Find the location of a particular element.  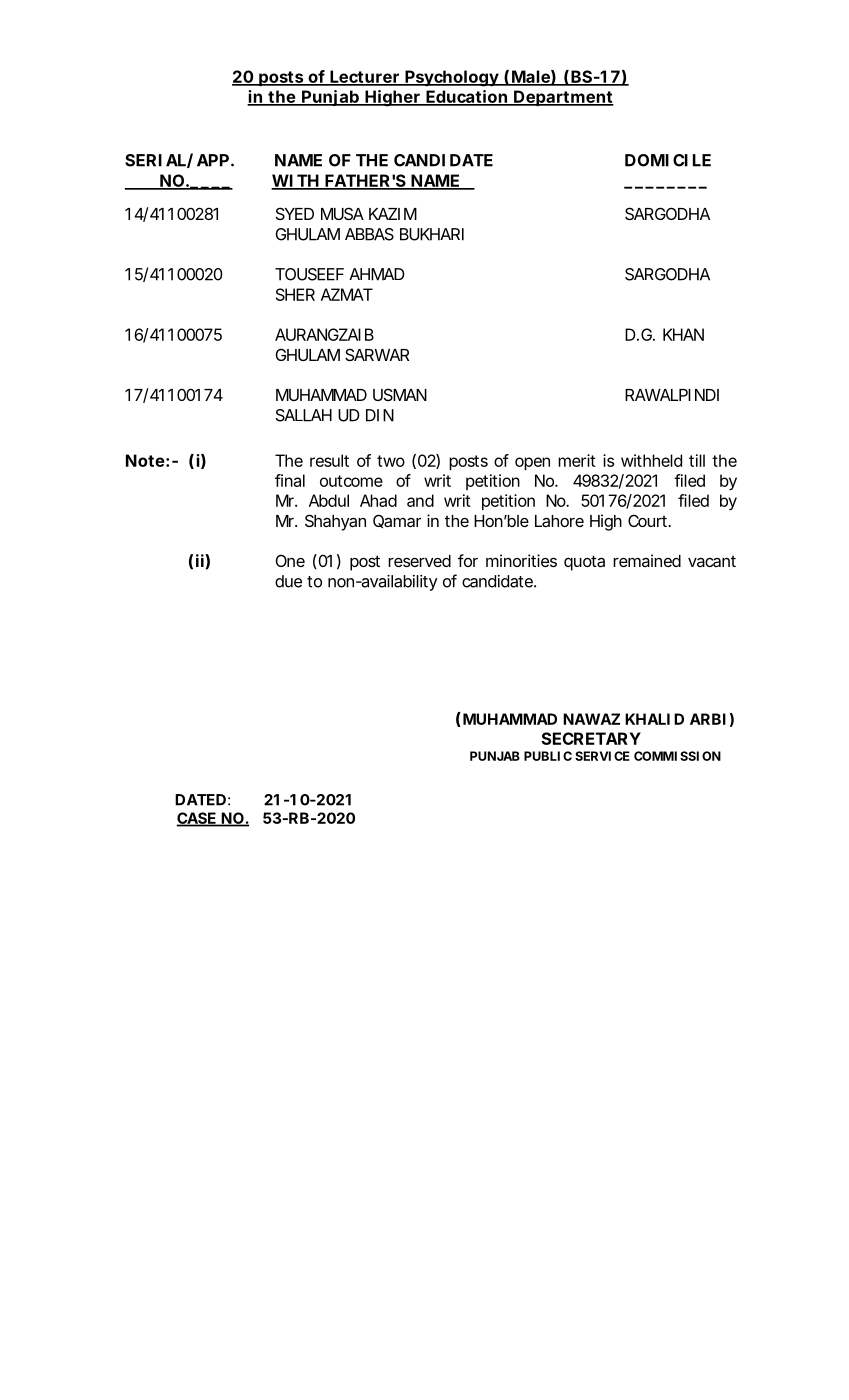

One is located at coordinates (290, 560).
